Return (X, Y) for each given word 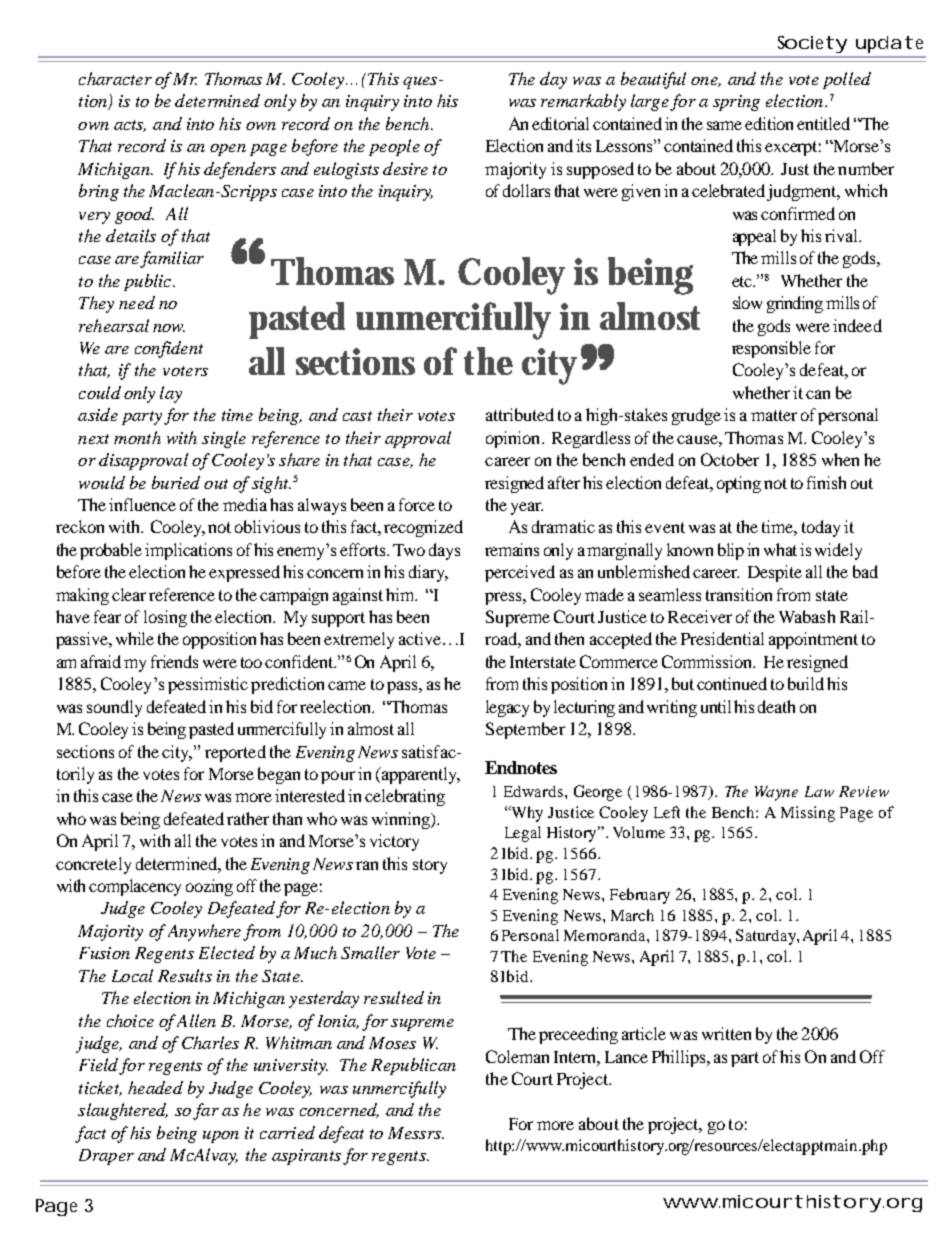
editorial (560, 123)
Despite (775, 573)
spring (736, 103)
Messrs (415, 1133)
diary (428, 573)
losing (165, 618)
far (206, 1111)
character (115, 78)
